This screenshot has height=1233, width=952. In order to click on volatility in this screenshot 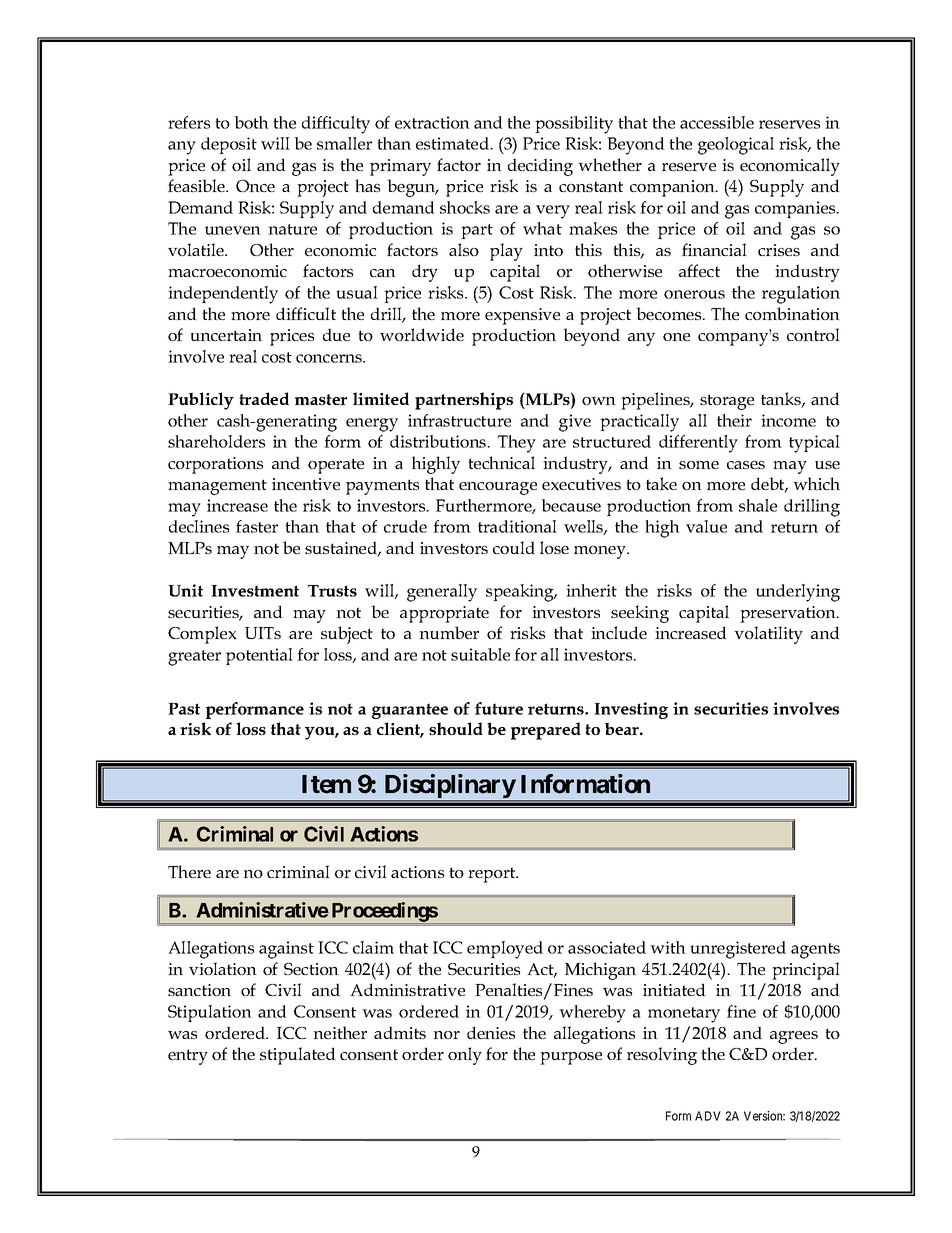, I will do `click(768, 635)`.
